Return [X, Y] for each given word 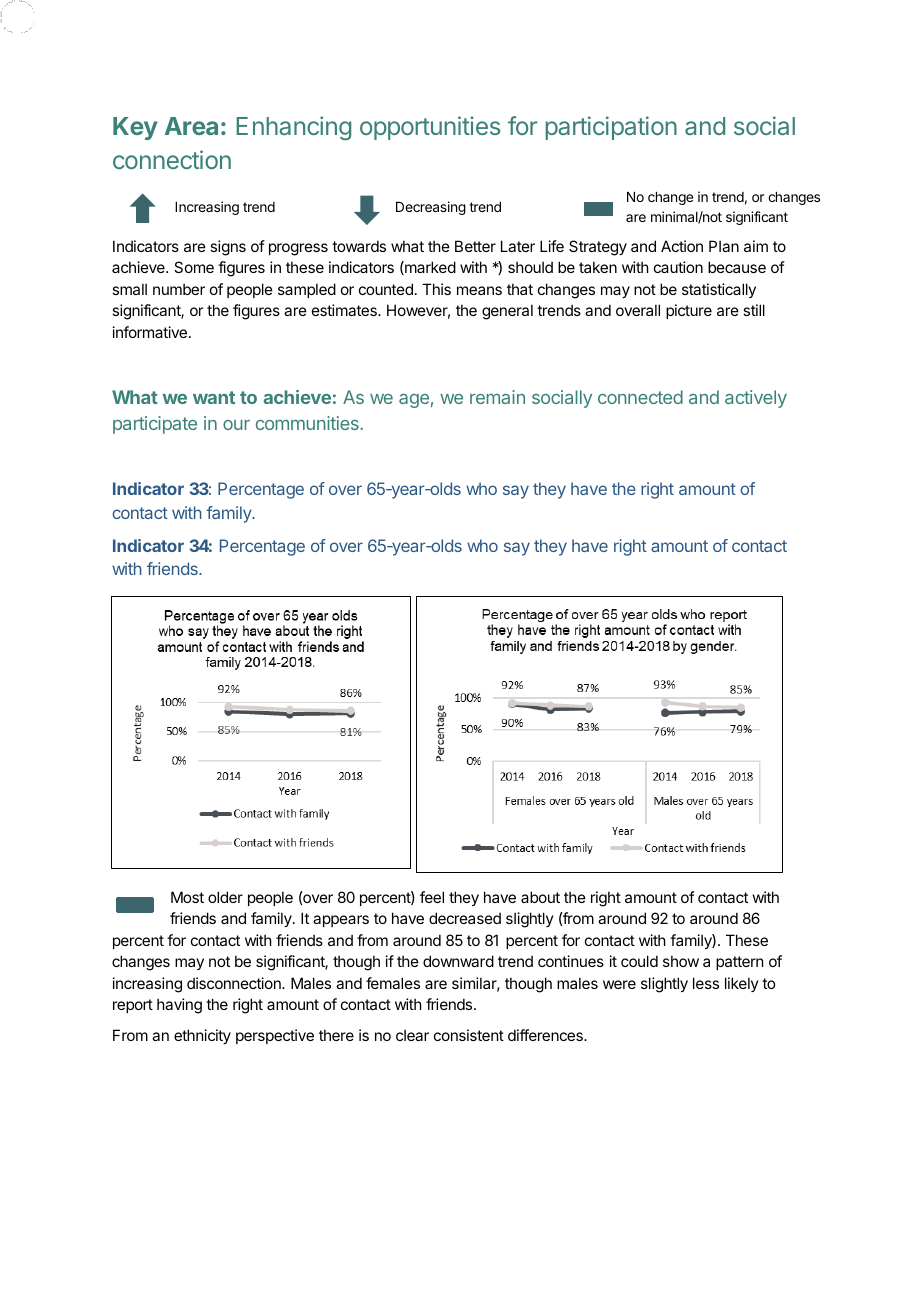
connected [640, 397]
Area [191, 126]
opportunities [430, 128]
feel [432, 897]
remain [497, 397]
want [214, 397]
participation [611, 128]
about [540, 897]
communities [308, 423]
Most [187, 897]
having [179, 1006]
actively [756, 399]
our [236, 425]
